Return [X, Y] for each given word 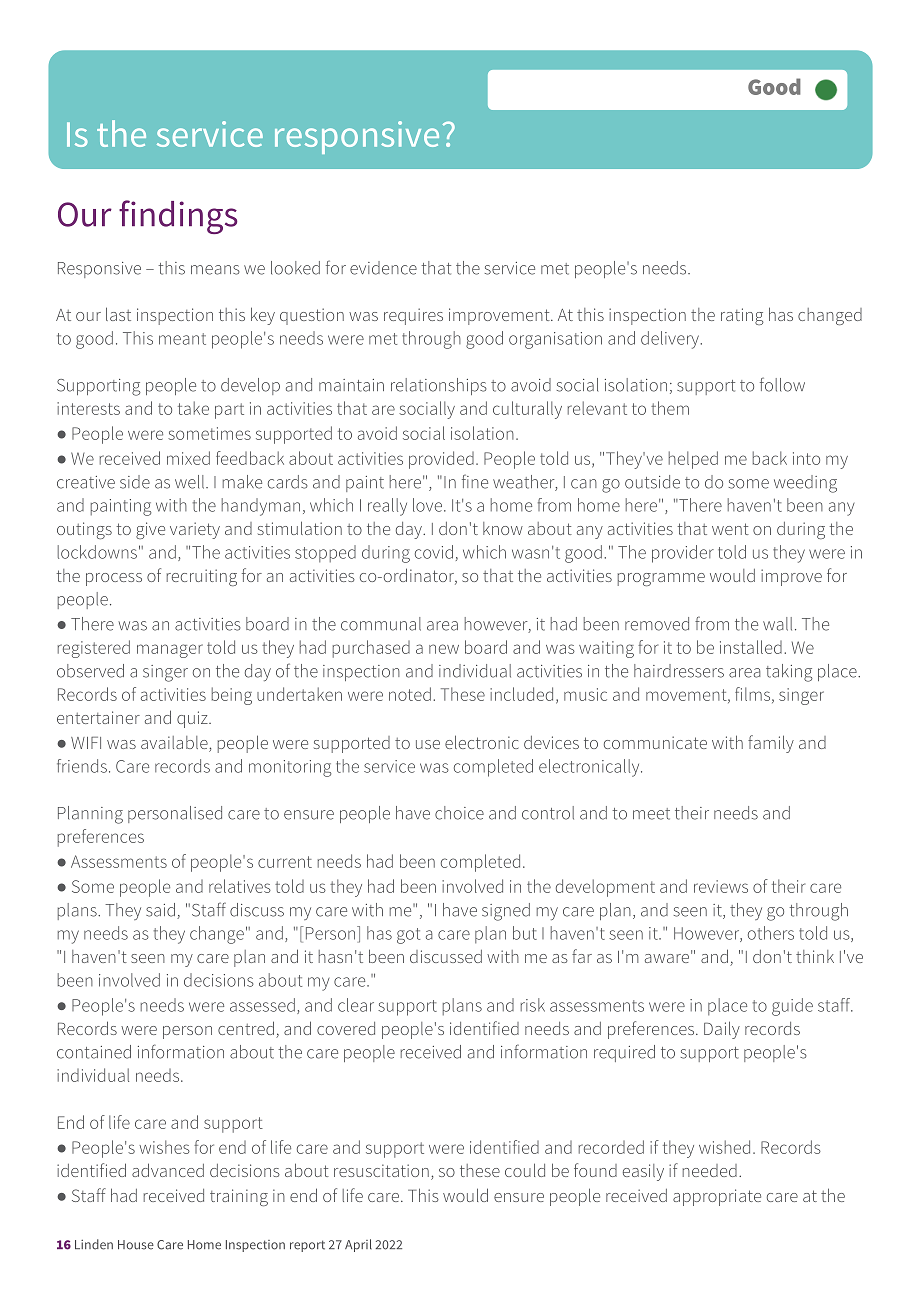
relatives [240, 886]
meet [651, 814]
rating [742, 316]
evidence [383, 268]
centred [246, 1028]
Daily [722, 1030]
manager [170, 651]
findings [178, 217]
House [136, 1245]
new [444, 649]
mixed [188, 458]
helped [693, 460]
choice [459, 813]
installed [751, 647]
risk [533, 1005]
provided [441, 460]
